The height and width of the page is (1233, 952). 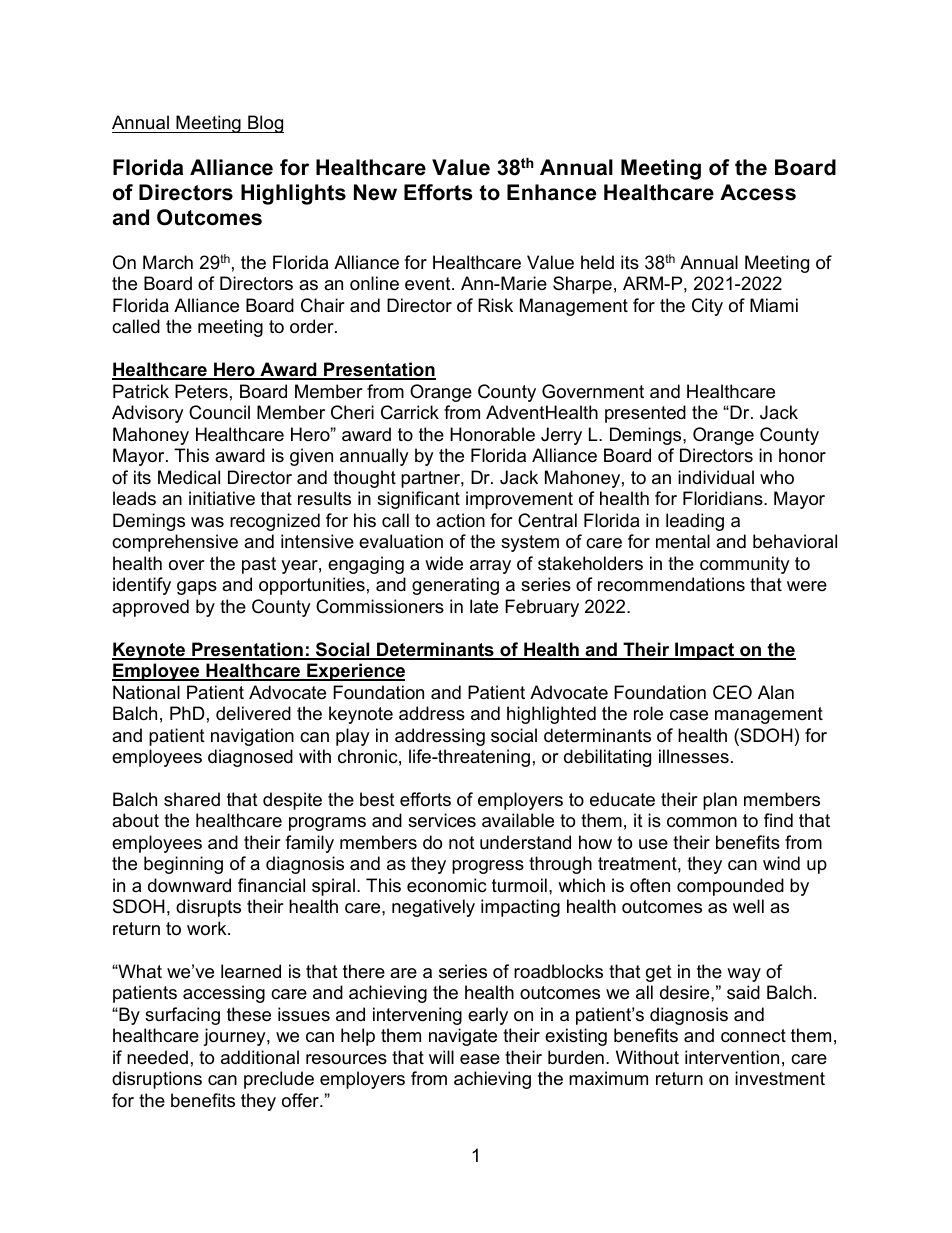 What do you see at coordinates (480, 1059) in the page?
I see `ease` at bounding box center [480, 1059].
